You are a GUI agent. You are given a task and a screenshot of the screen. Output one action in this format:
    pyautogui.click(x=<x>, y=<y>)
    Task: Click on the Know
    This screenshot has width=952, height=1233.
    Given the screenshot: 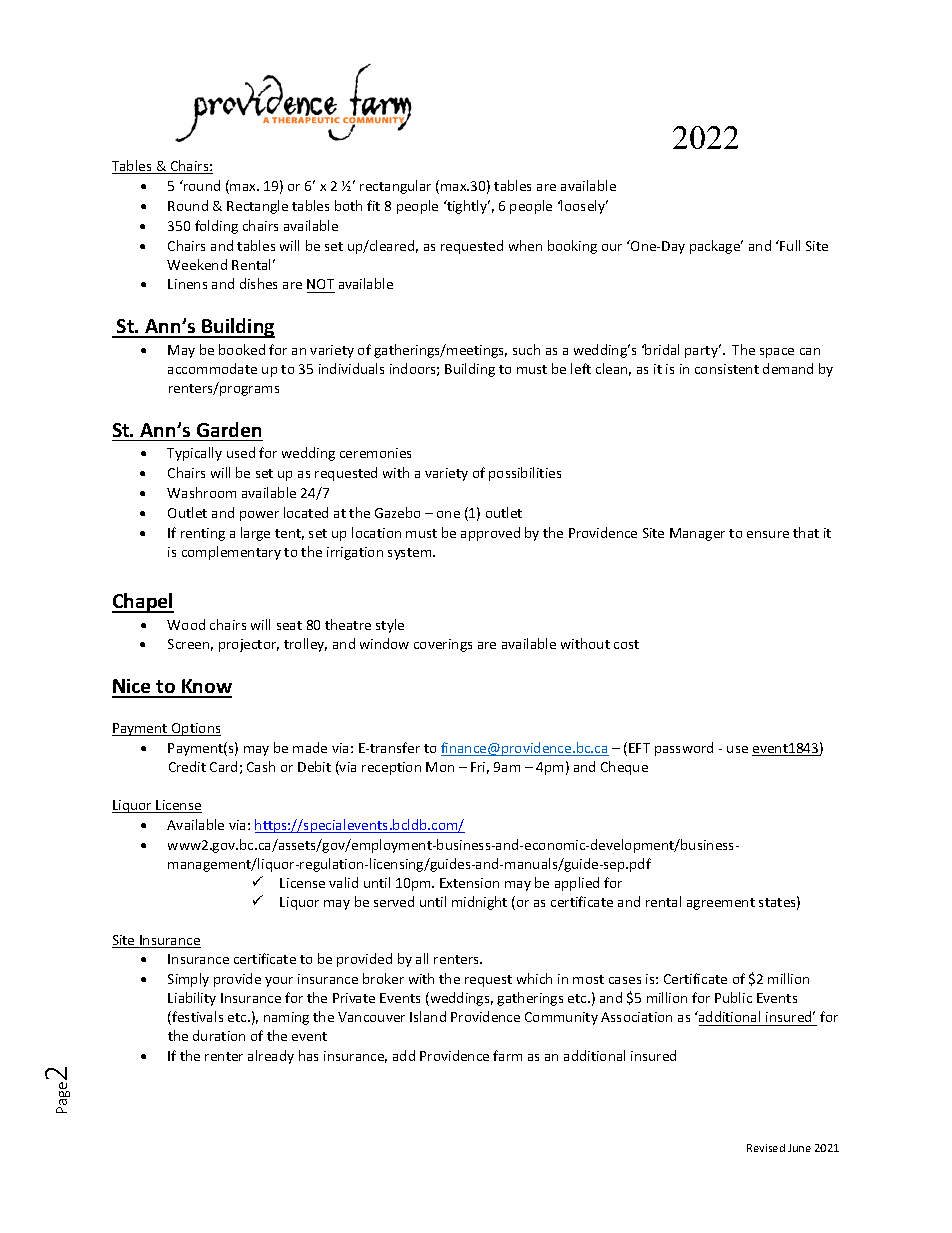 What is the action you would take?
    pyautogui.click(x=206, y=688)
